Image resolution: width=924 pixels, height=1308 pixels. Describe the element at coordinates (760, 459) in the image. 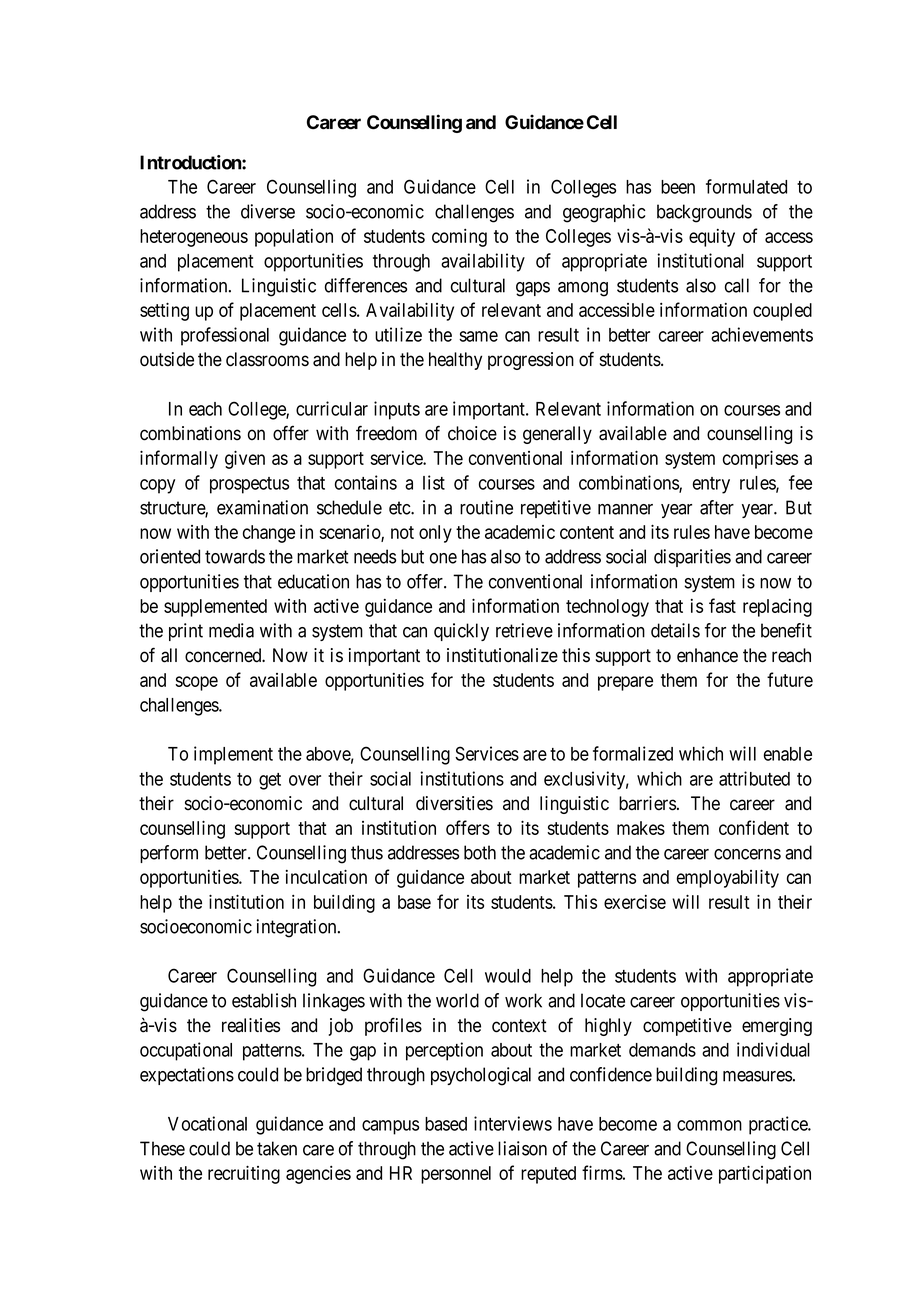

I see `comprises` at that location.
